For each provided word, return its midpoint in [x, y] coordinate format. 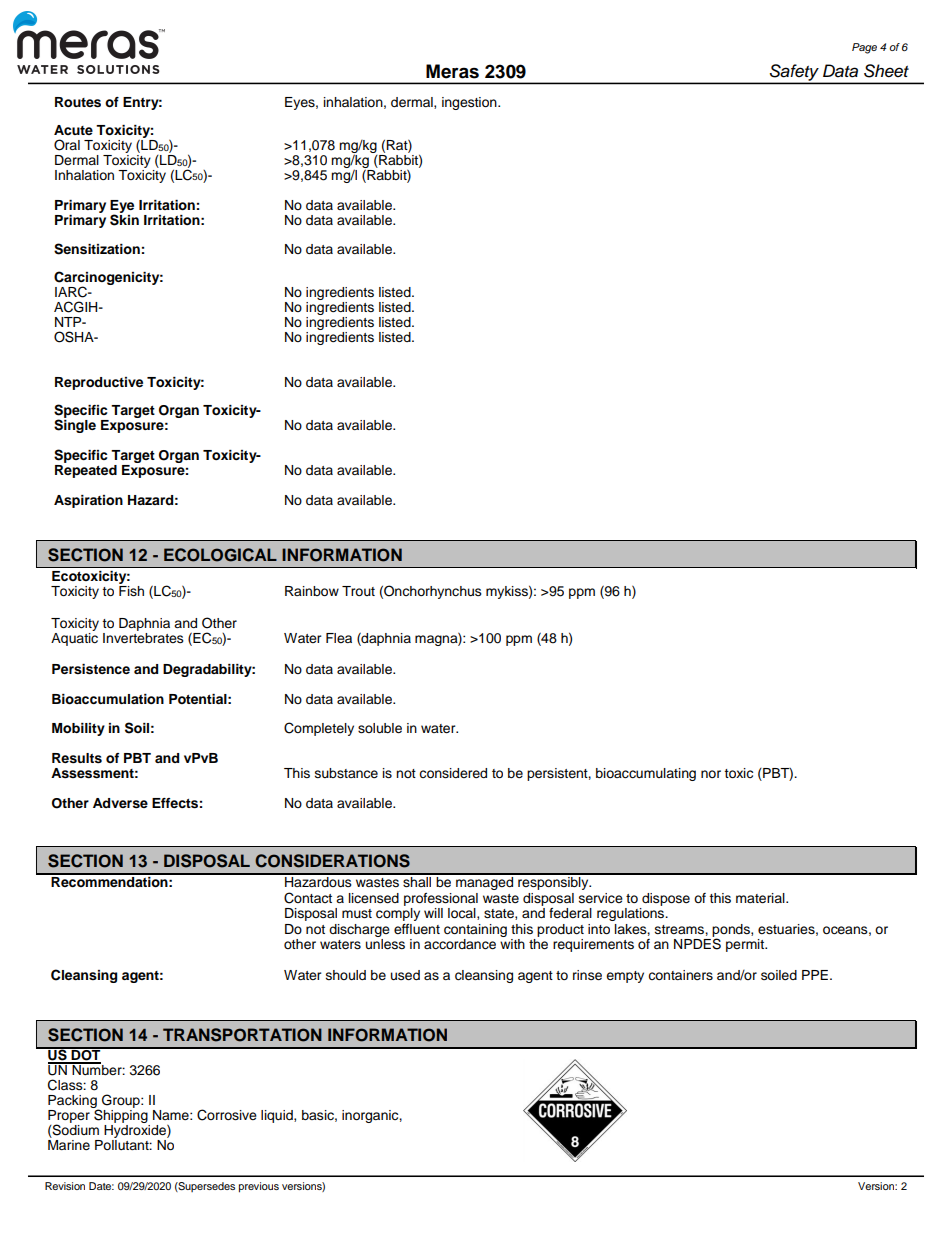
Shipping [121, 1116]
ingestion [470, 103]
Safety [794, 73]
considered [453, 773]
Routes [78, 102]
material [761, 898]
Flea [339, 638]
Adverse [120, 803]
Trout [358, 591]
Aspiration [88, 501]
